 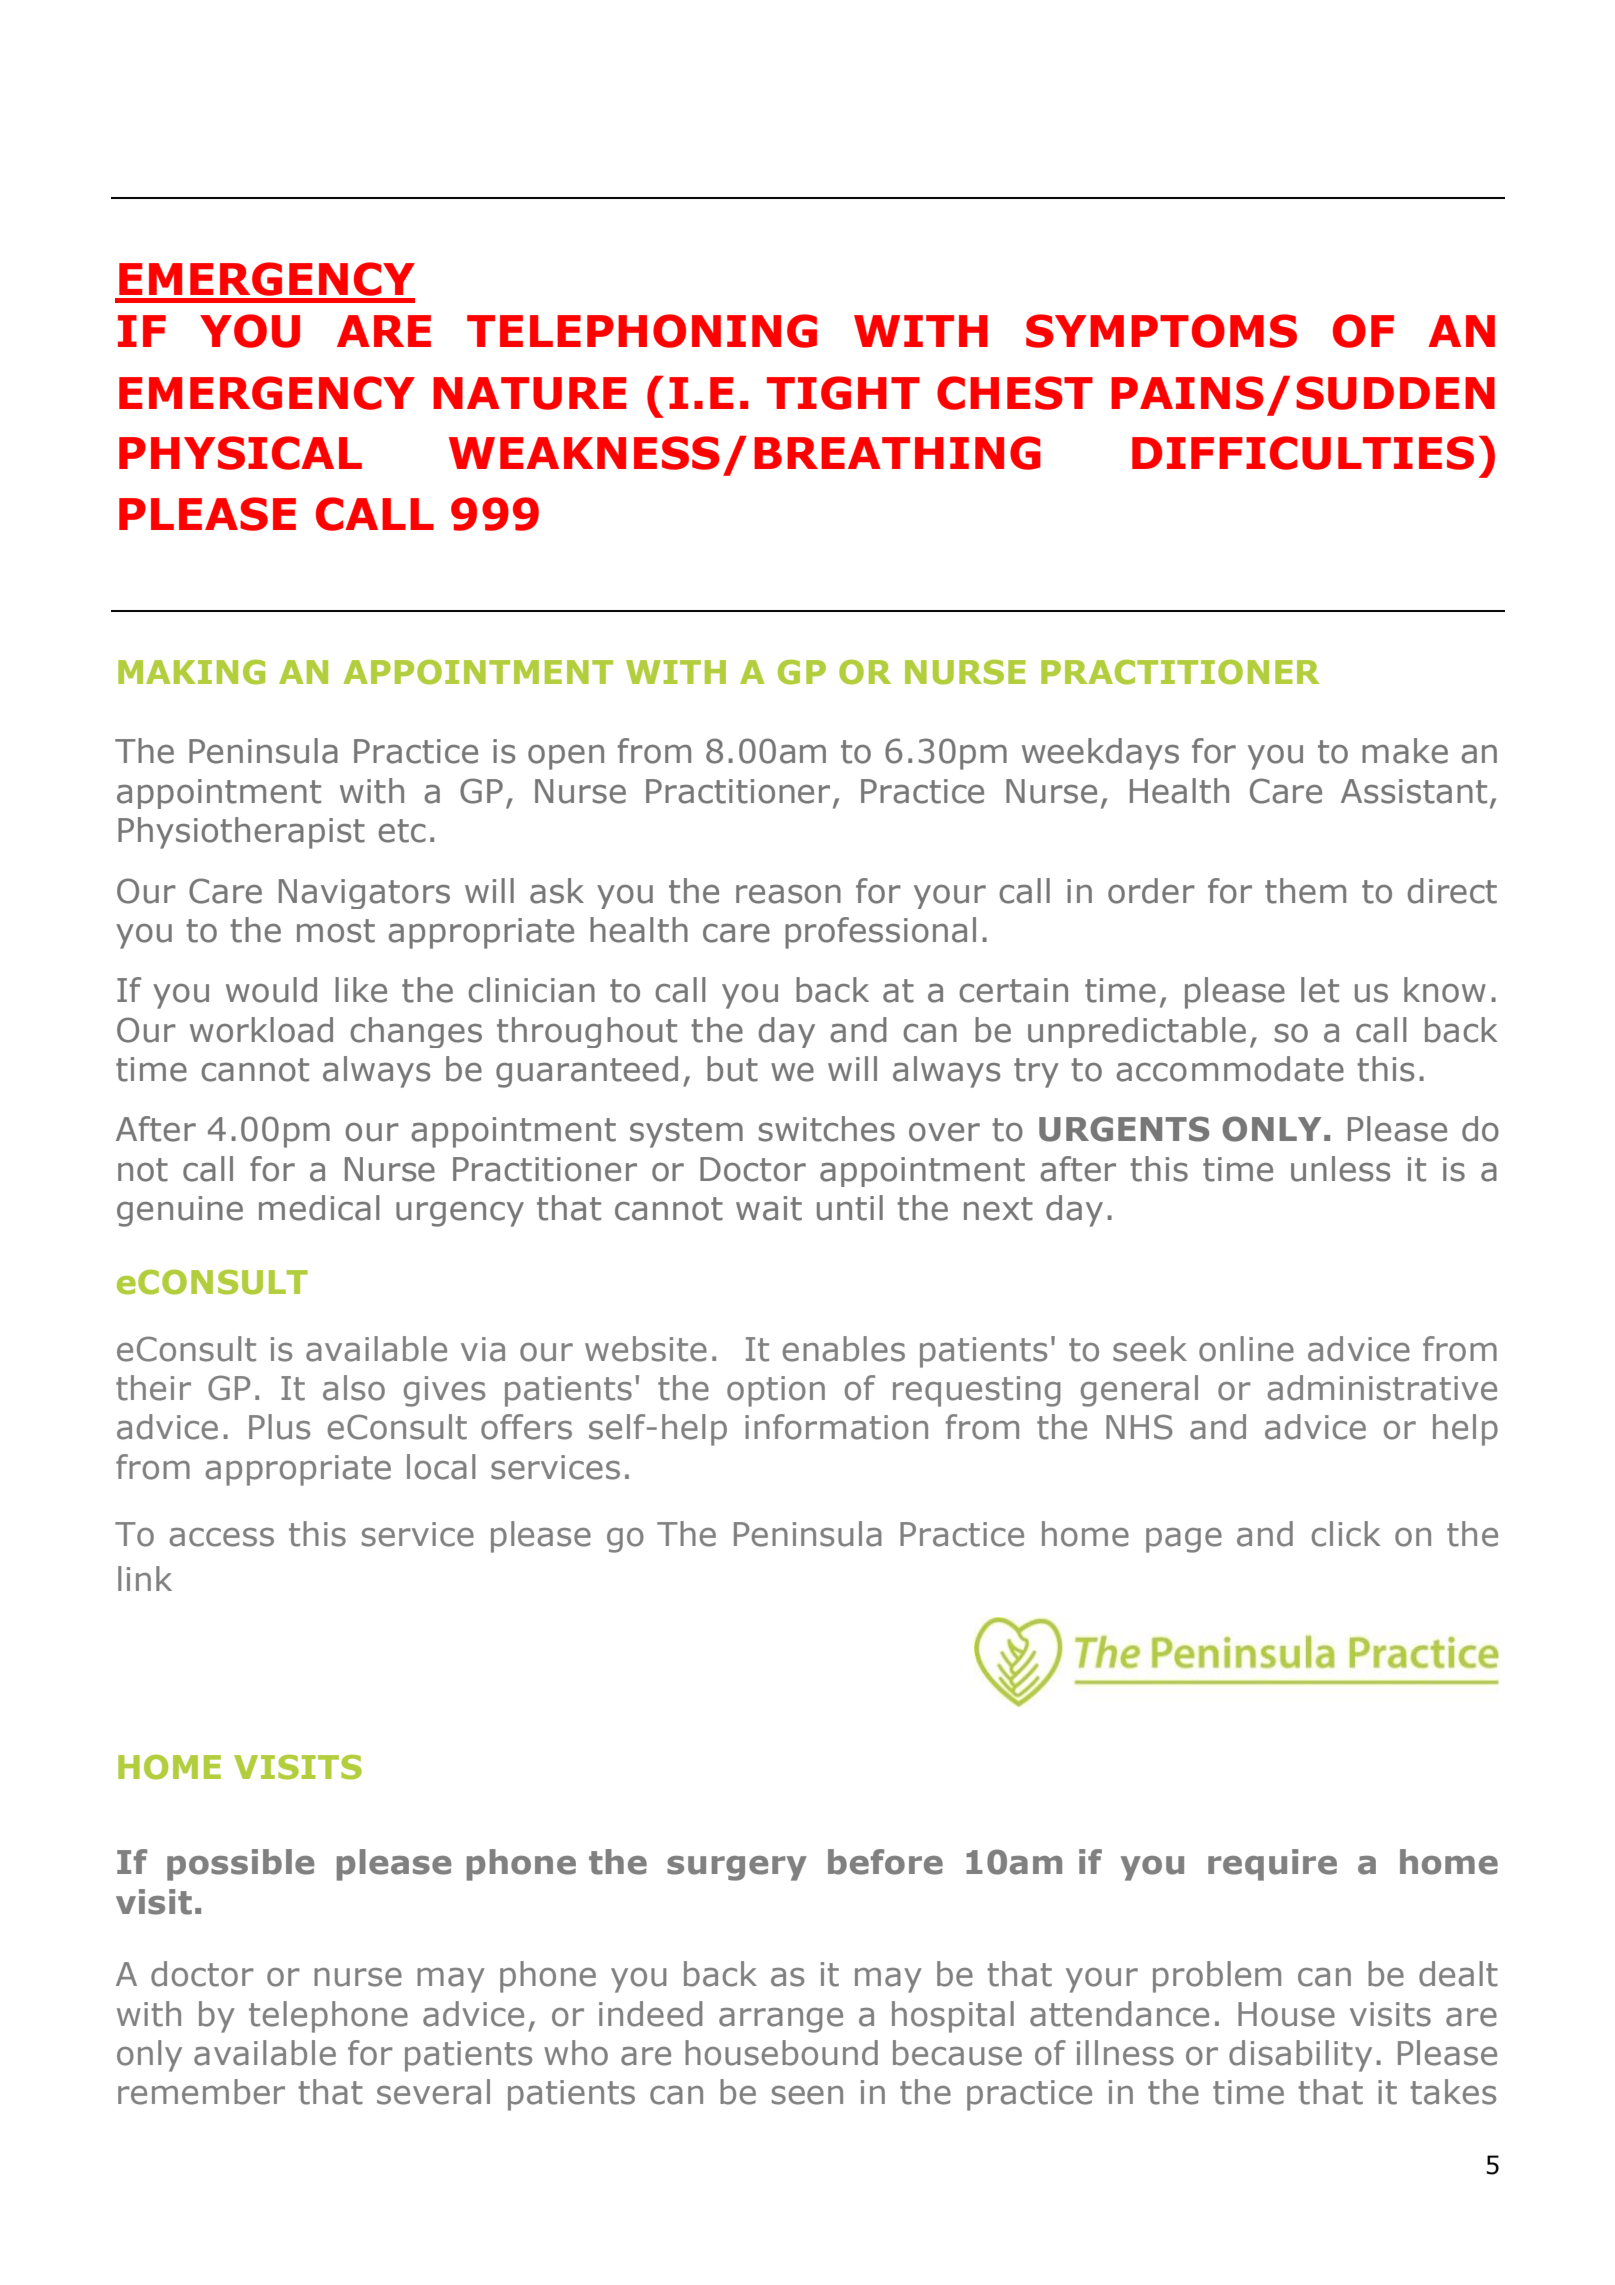 I want to click on remember, so click(x=201, y=2092).
